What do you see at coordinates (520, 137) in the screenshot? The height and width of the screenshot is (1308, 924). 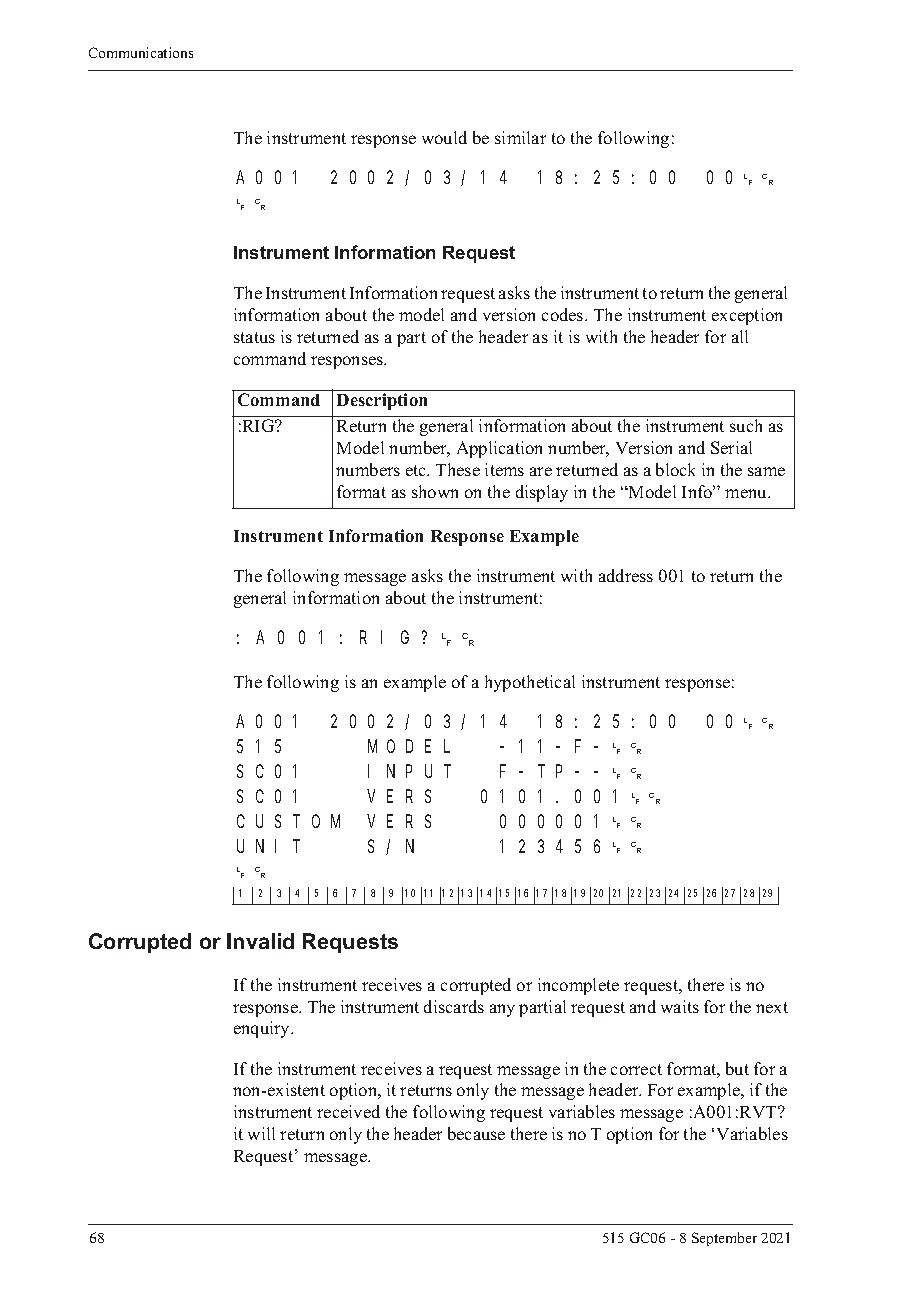 I see `similar` at bounding box center [520, 137].
